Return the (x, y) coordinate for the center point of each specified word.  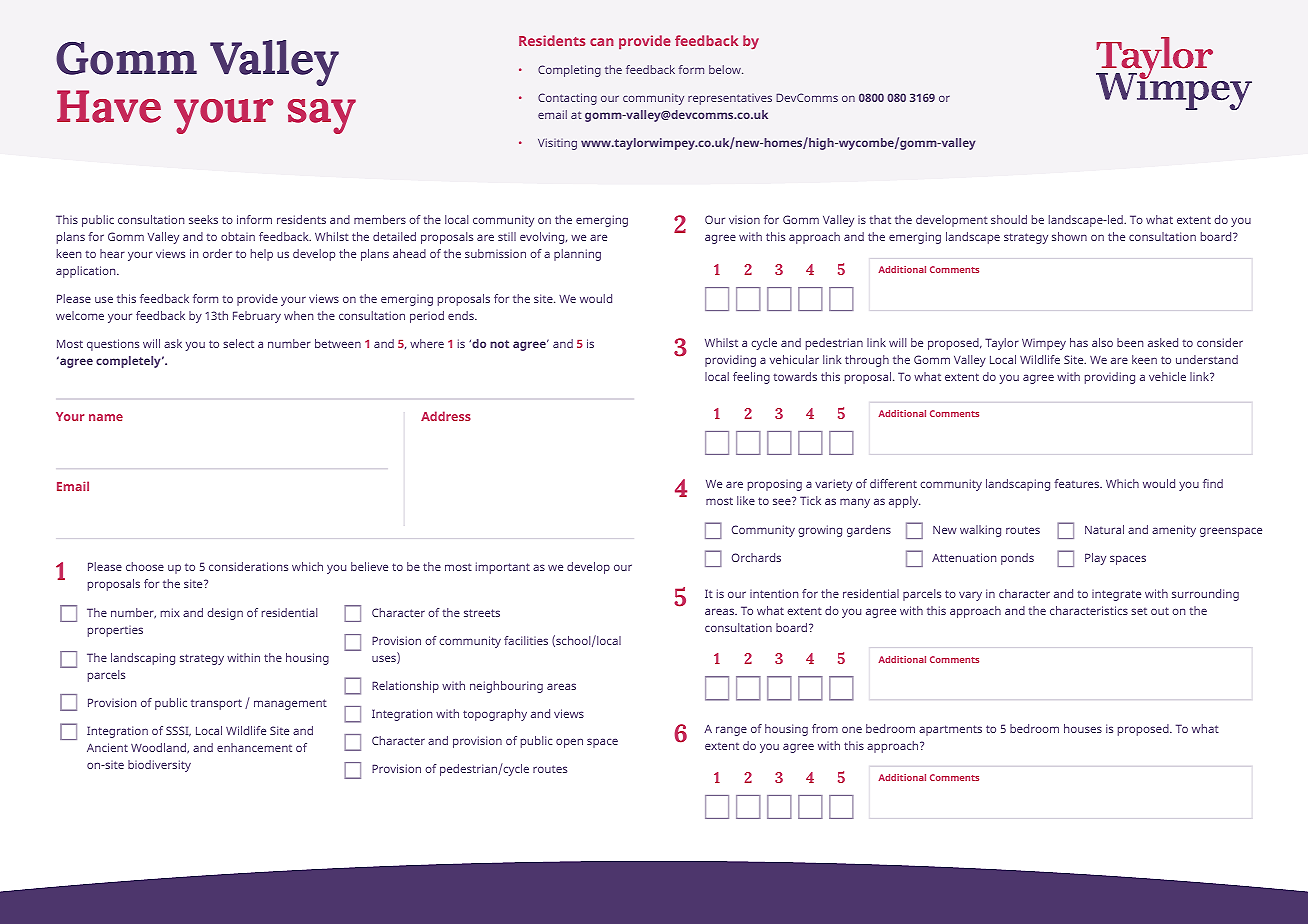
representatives (730, 99)
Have (109, 106)
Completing (569, 71)
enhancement (254, 747)
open (569, 743)
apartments (950, 730)
